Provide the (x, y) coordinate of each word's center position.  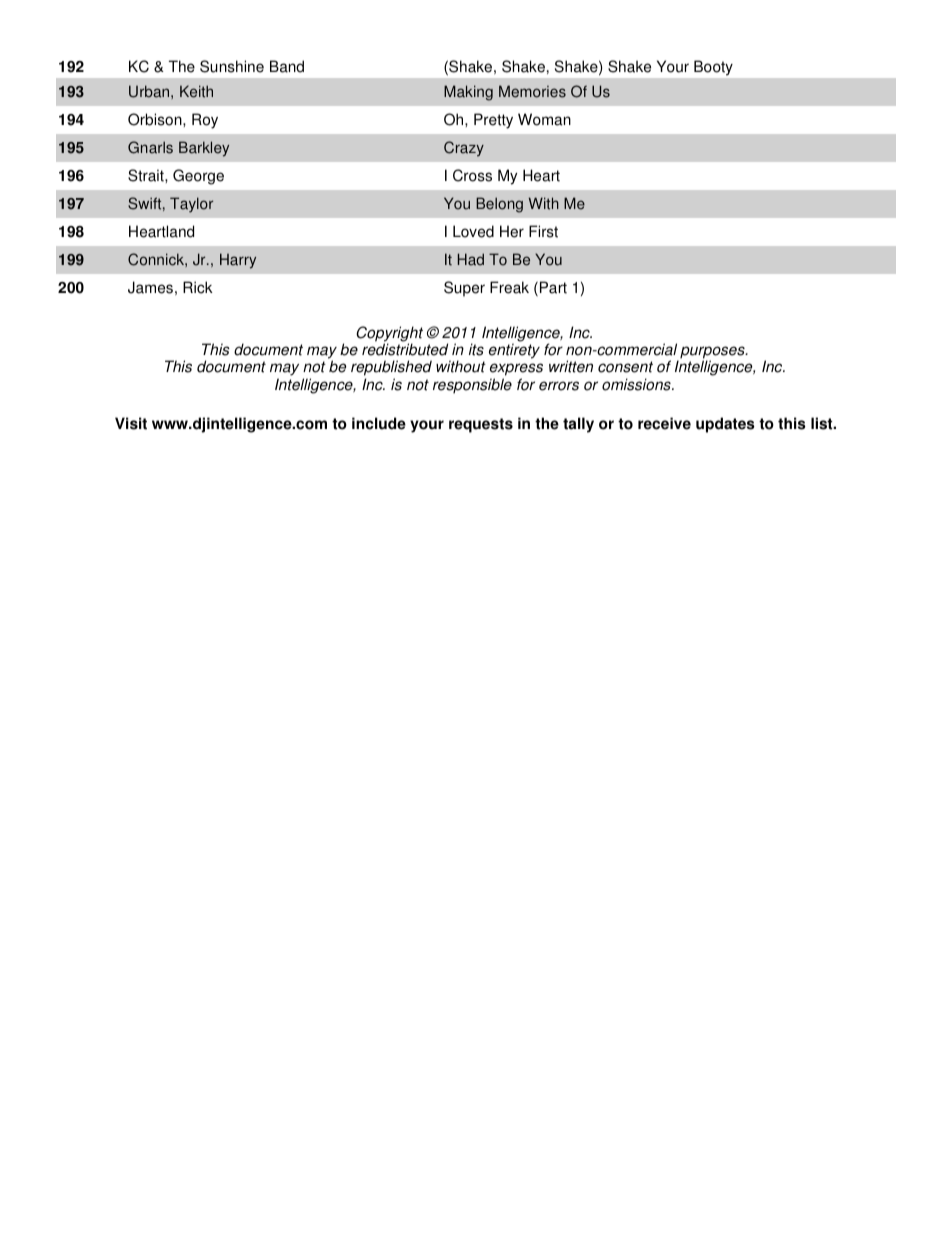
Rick (198, 287)
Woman (544, 119)
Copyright (389, 335)
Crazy (464, 149)
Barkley (204, 149)
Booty (713, 67)
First (543, 231)
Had (471, 259)
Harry (238, 261)
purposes (713, 353)
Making (468, 93)
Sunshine (232, 66)
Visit (131, 423)
